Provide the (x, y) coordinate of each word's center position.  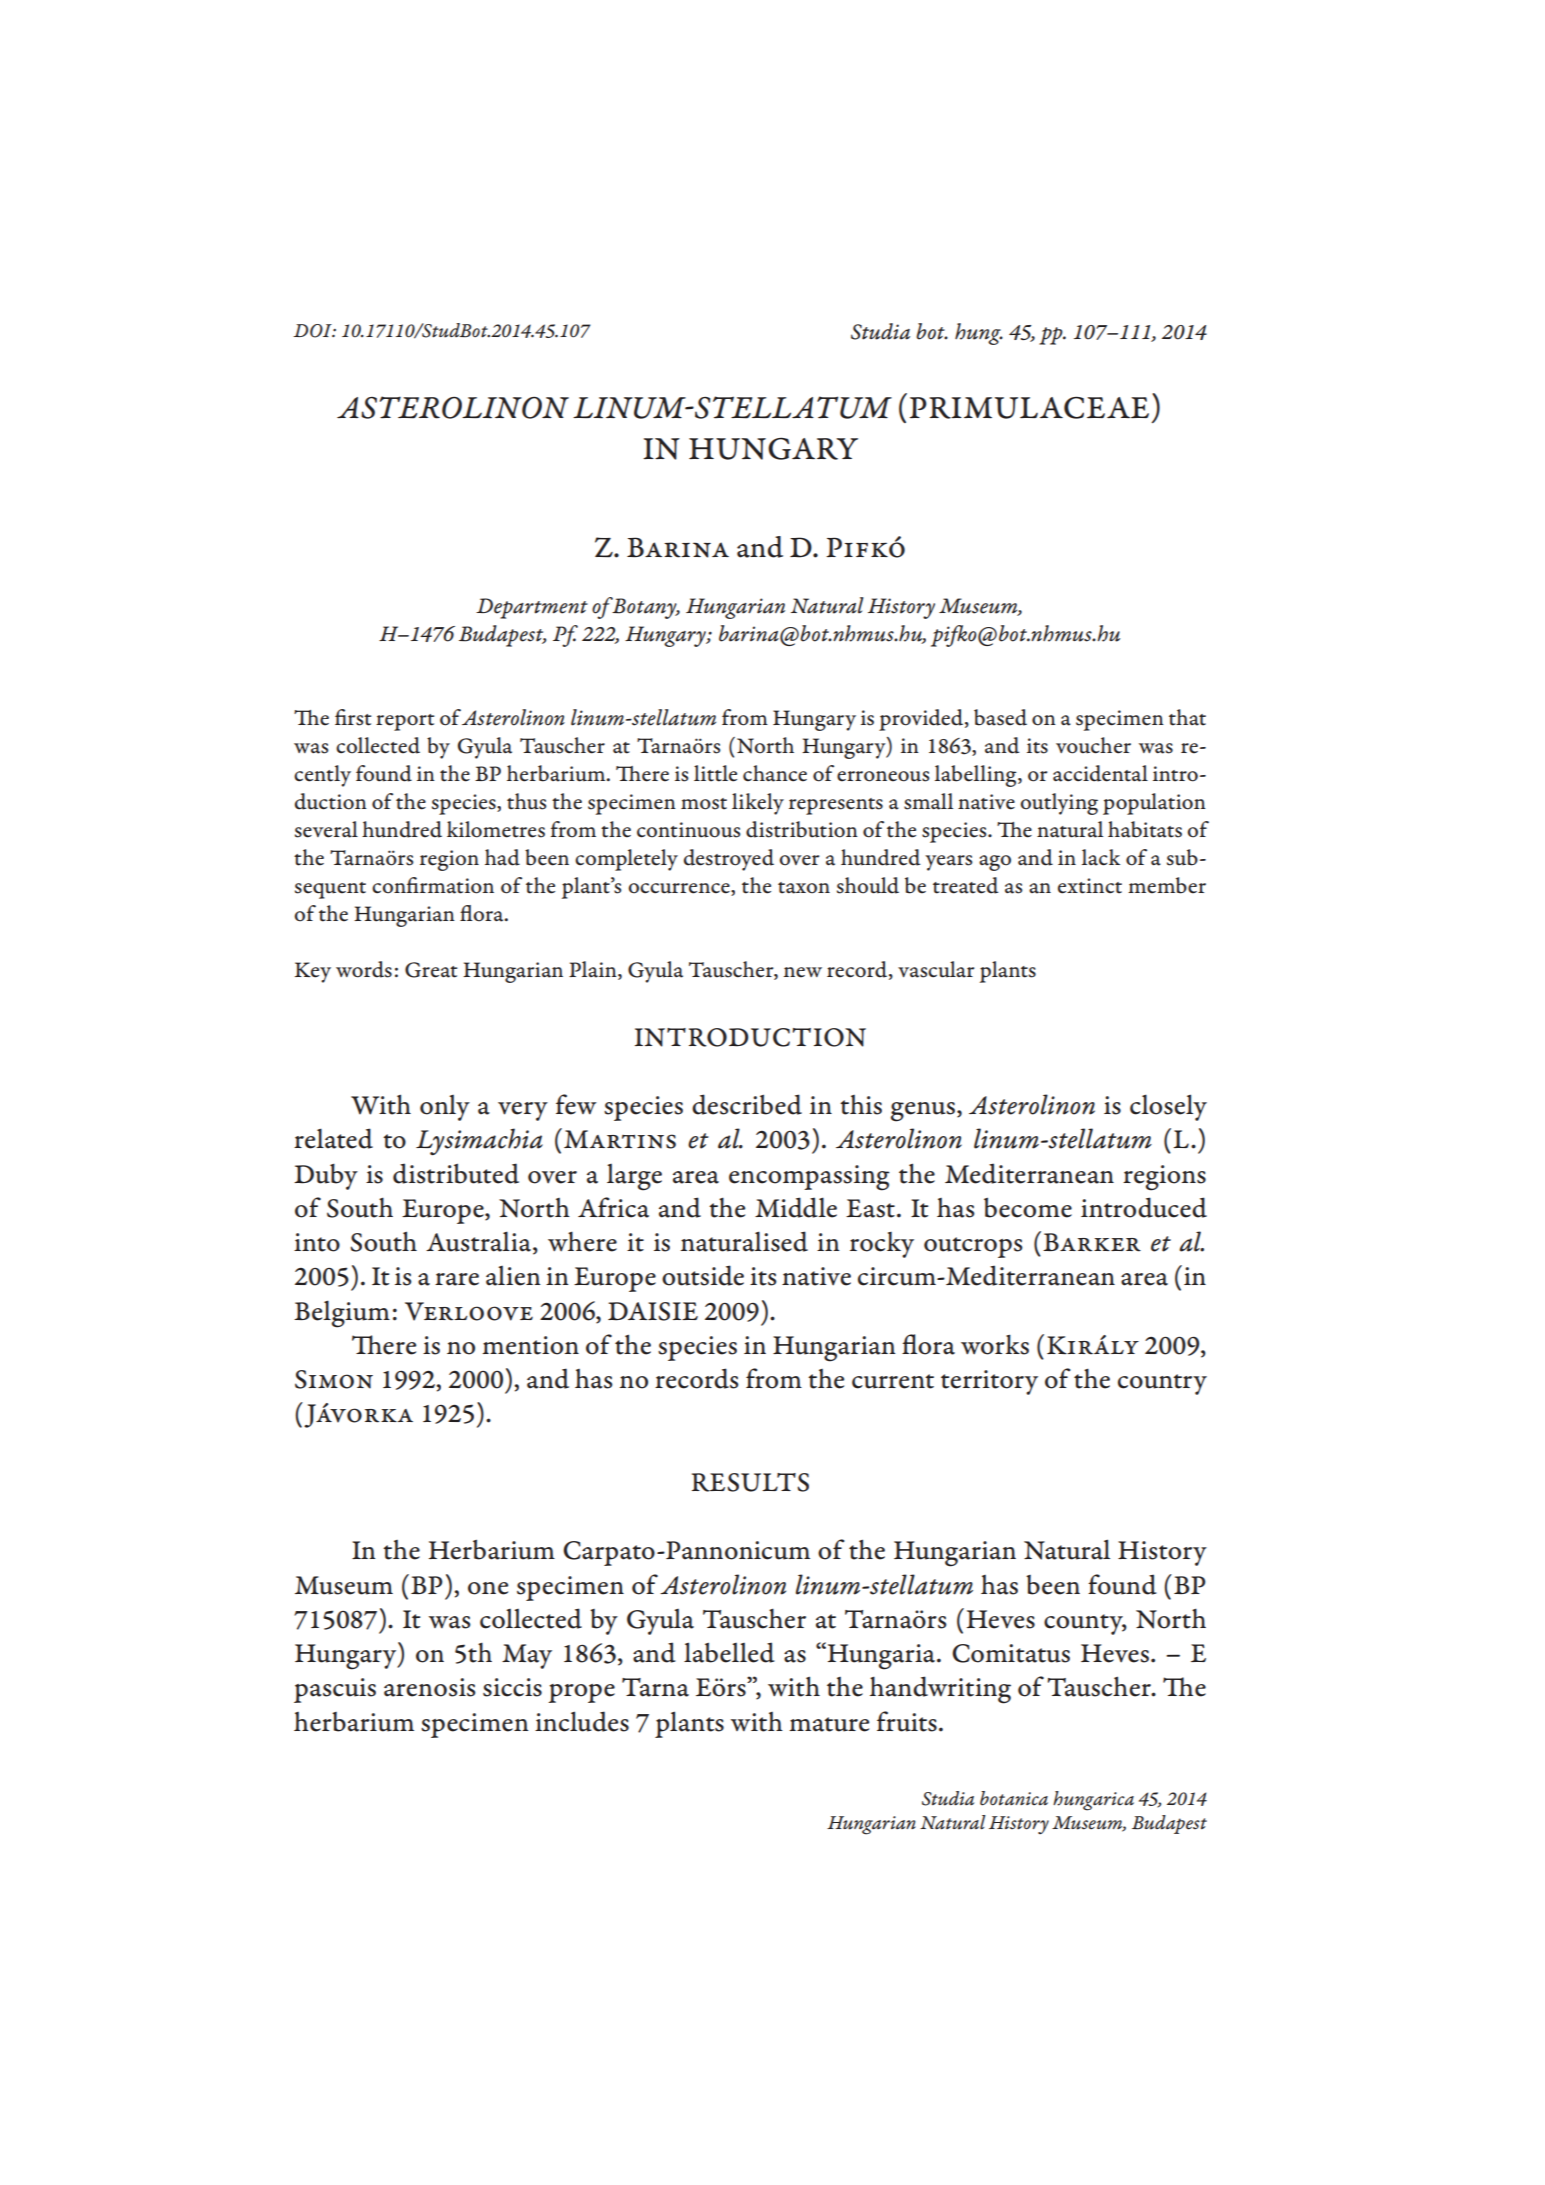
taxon (804, 888)
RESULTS (750, 1482)
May (527, 1656)
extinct (1090, 886)
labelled (729, 1652)
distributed (456, 1173)
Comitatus (1011, 1653)
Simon (334, 1379)
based (1000, 717)
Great (431, 970)
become (1028, 1207)
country (1162, 1384)
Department (532, 608)
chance (775, 773)
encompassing (809, 1178)
